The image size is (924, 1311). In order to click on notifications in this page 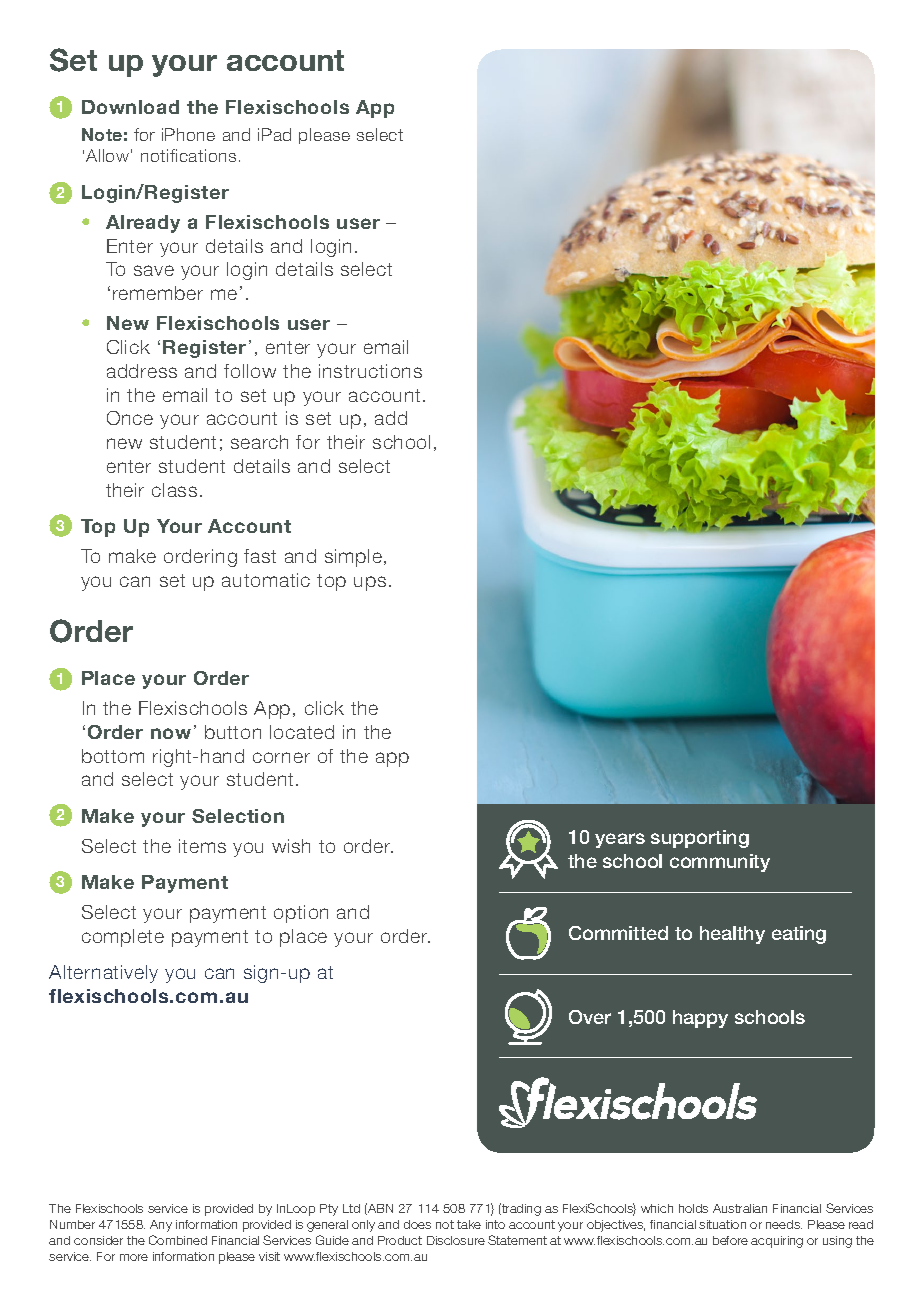, I will do `click(188, 155)`.
